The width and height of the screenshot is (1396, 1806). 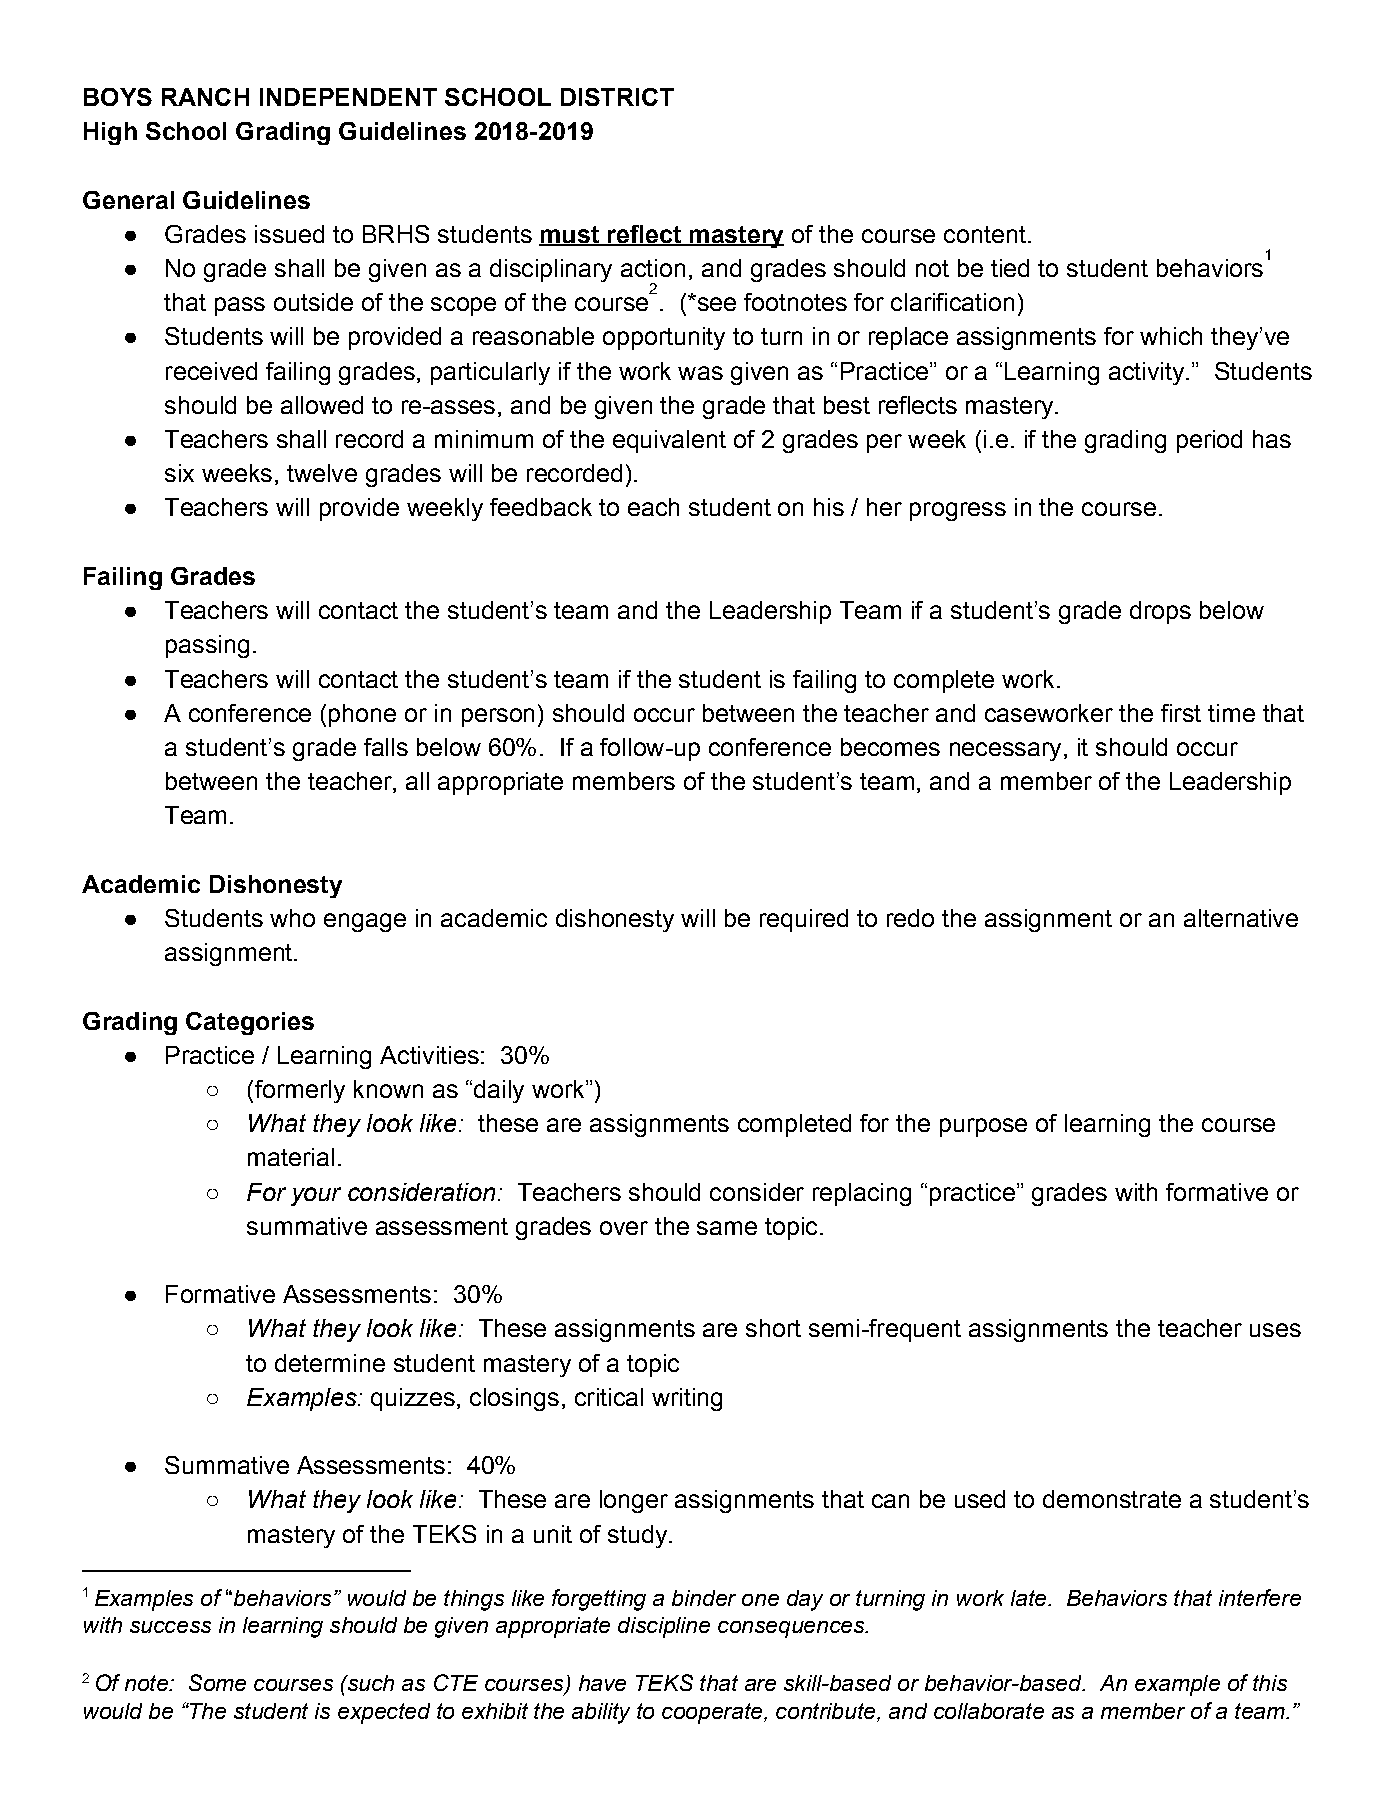 What do you see at coordinates (1209, 441) in the screenshot?
I see `period` at bounding box center [1209, 441].
